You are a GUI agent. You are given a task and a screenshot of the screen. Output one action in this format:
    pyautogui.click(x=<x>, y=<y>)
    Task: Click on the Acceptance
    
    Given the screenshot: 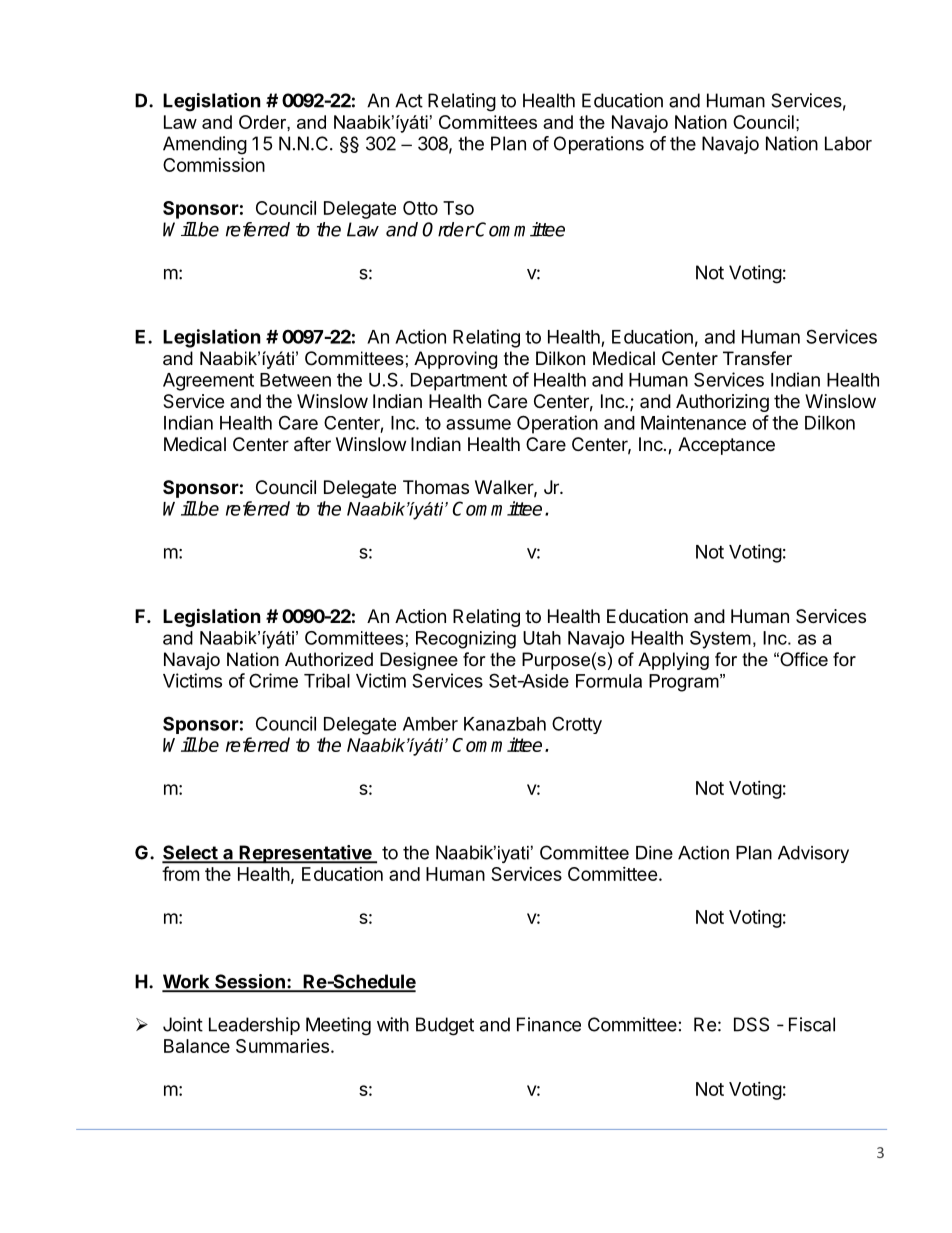 What is the action you would take?
    pyautogui.click(x=726, y=446)
